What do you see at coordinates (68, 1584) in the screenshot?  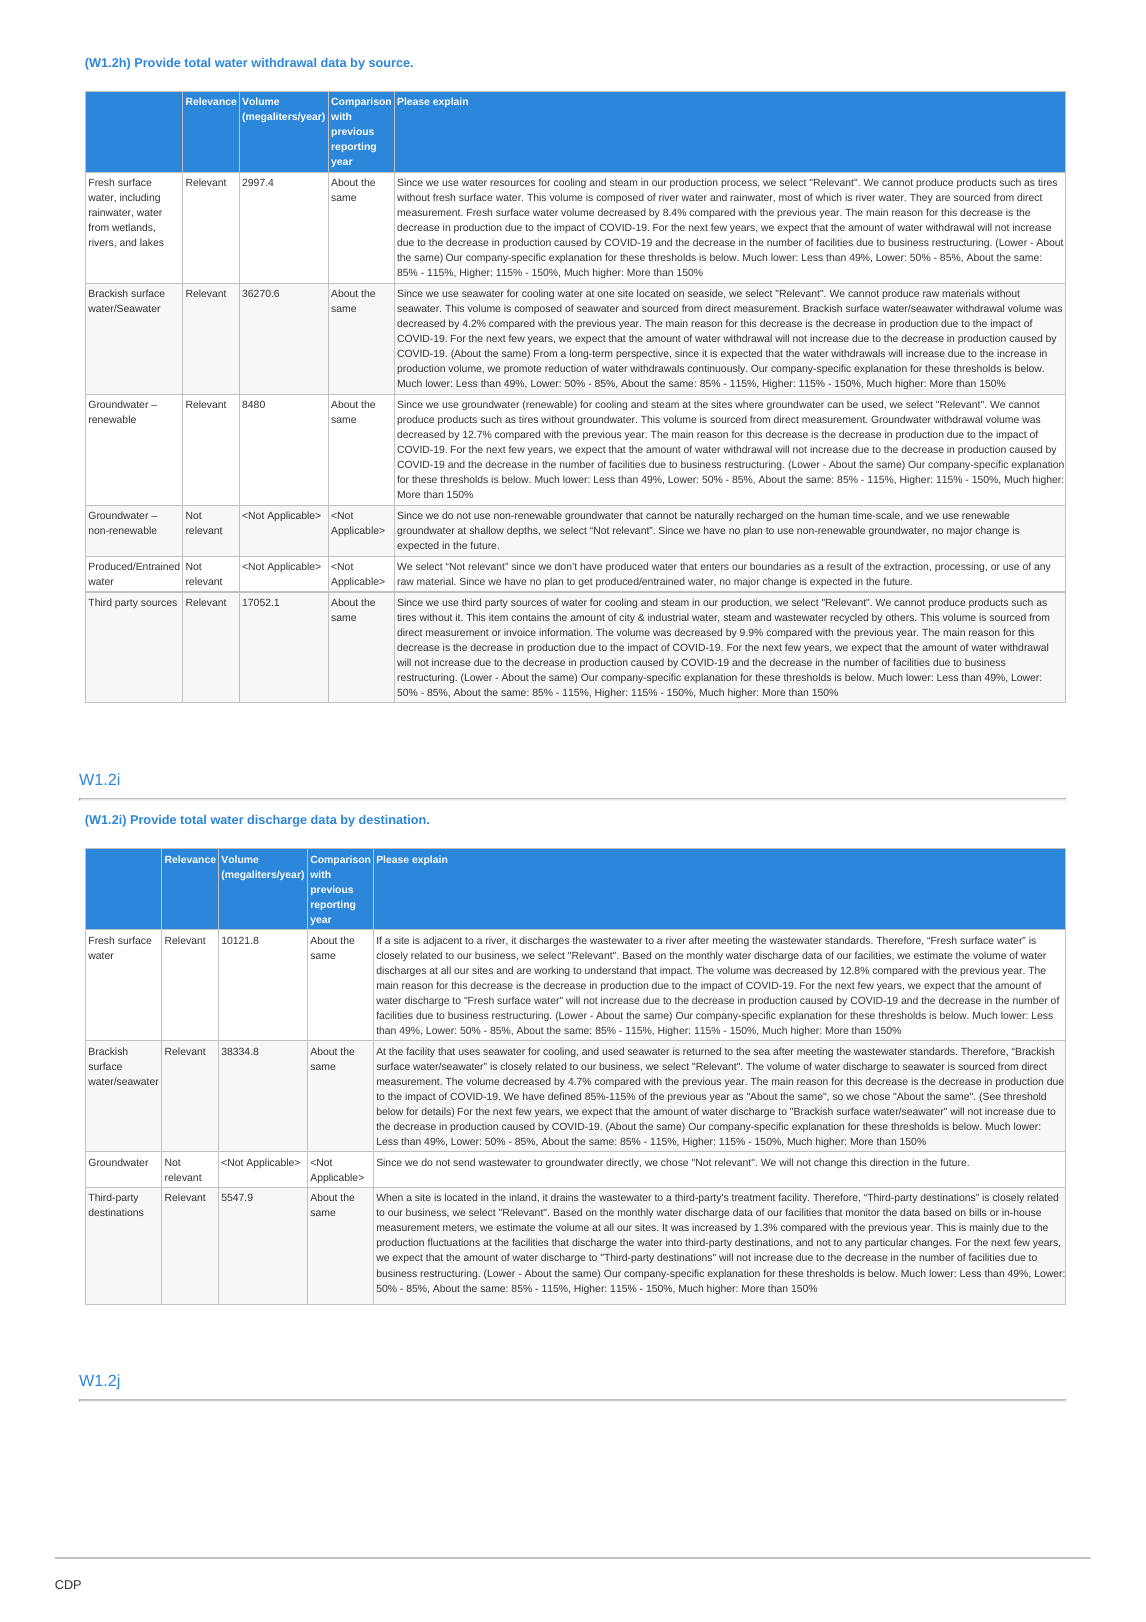 I see `CDP` at bounding box center [68, 1584].
